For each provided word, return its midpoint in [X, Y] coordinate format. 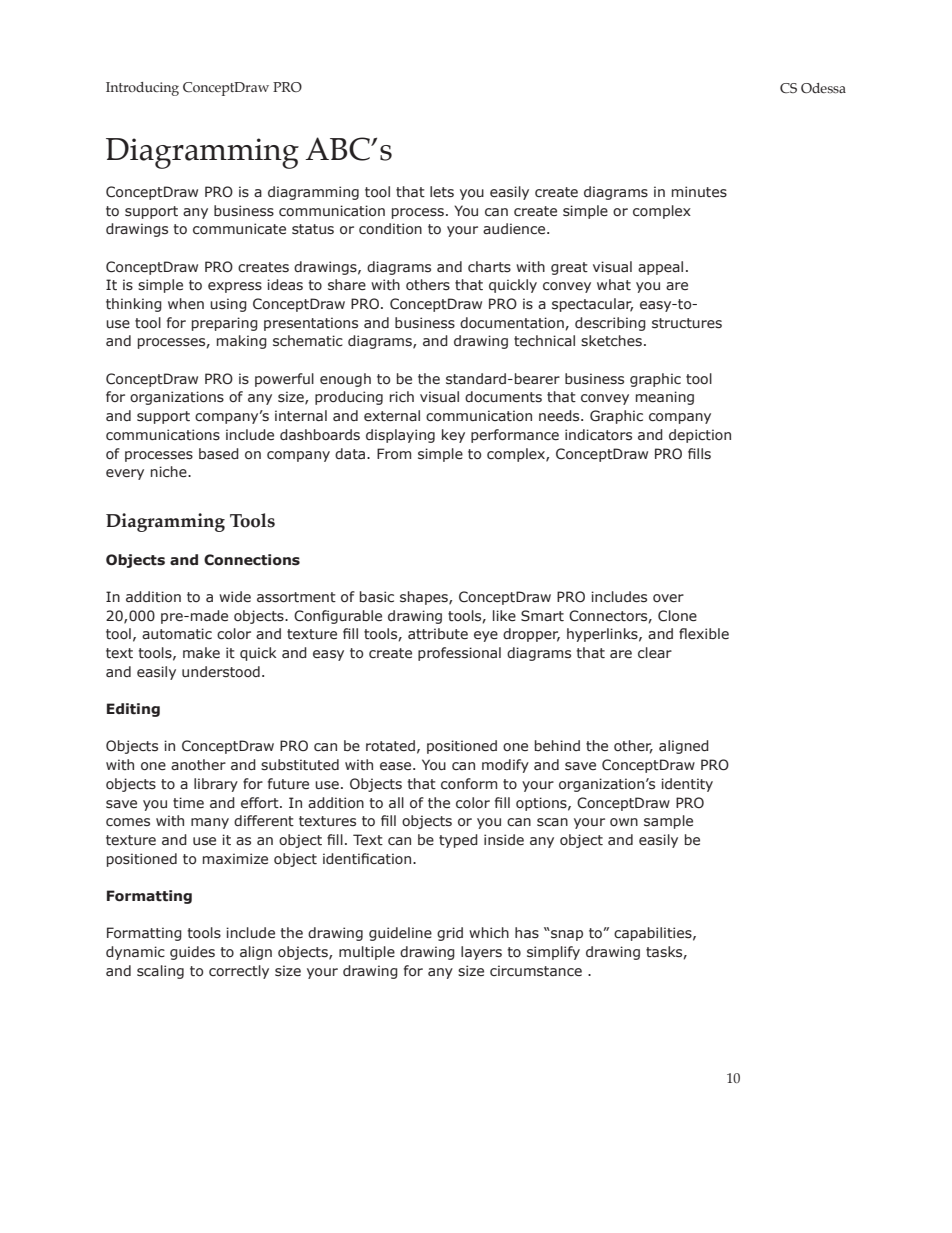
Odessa [823, 88]
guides [192, 953]
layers [481, 953]
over [668, 598]
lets [442, 192]
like [504, 615]
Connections [252, 560]
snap [566, 935]
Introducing [142, 89]
